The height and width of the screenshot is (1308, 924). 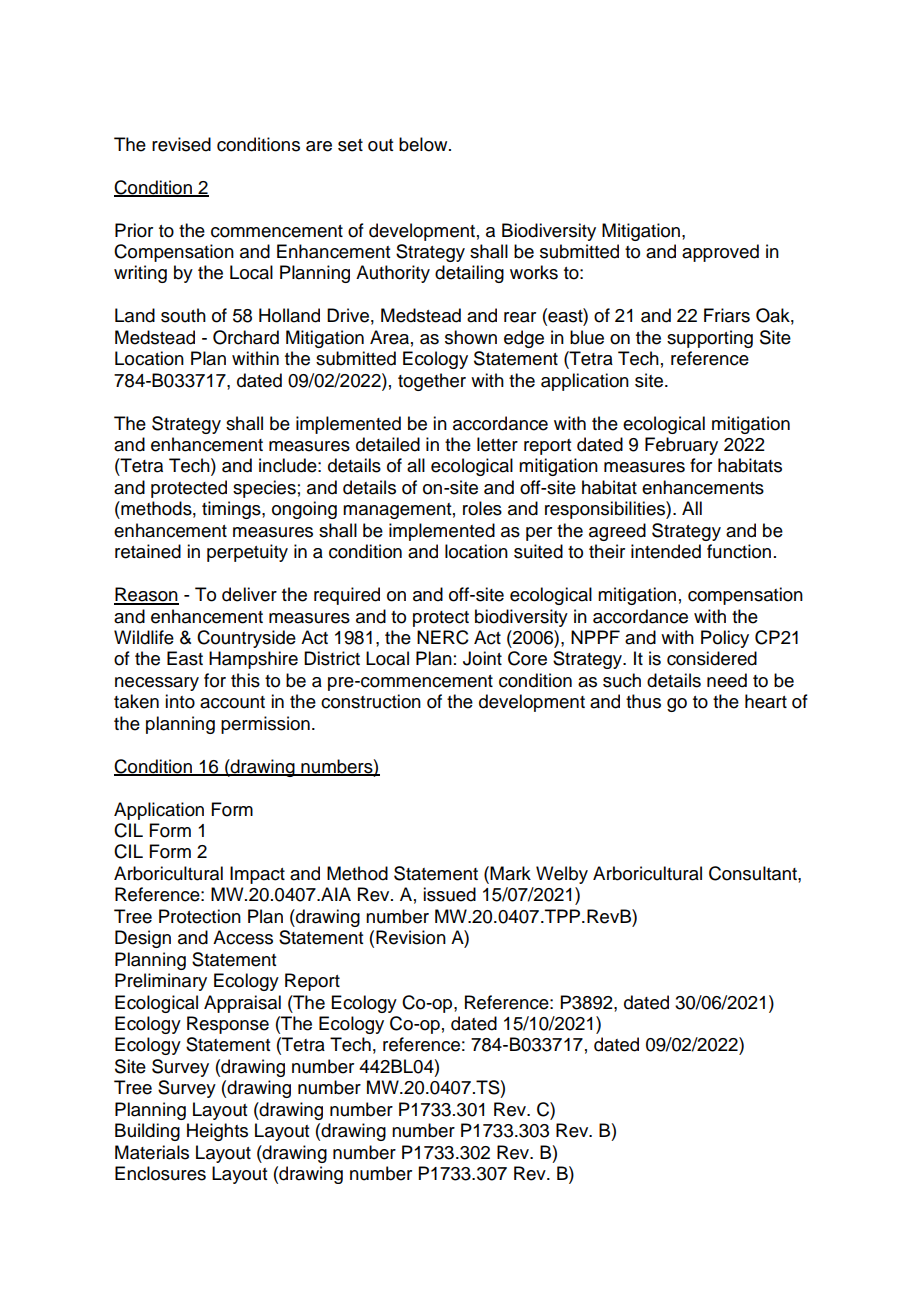 I want to click on below, so click(x=424, y=144).
